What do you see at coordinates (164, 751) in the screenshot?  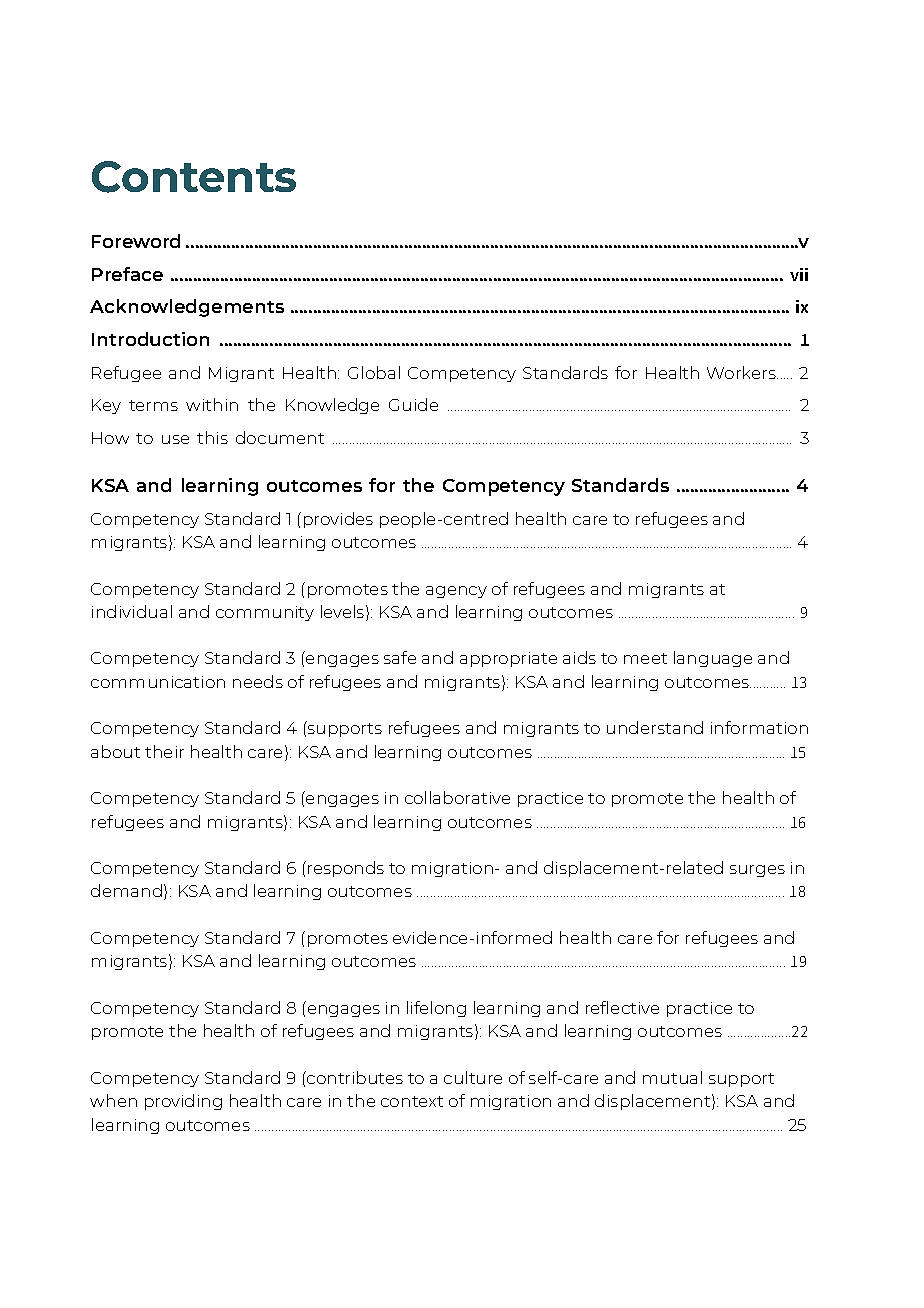 I see `their` at bounding box center [164, 751].
